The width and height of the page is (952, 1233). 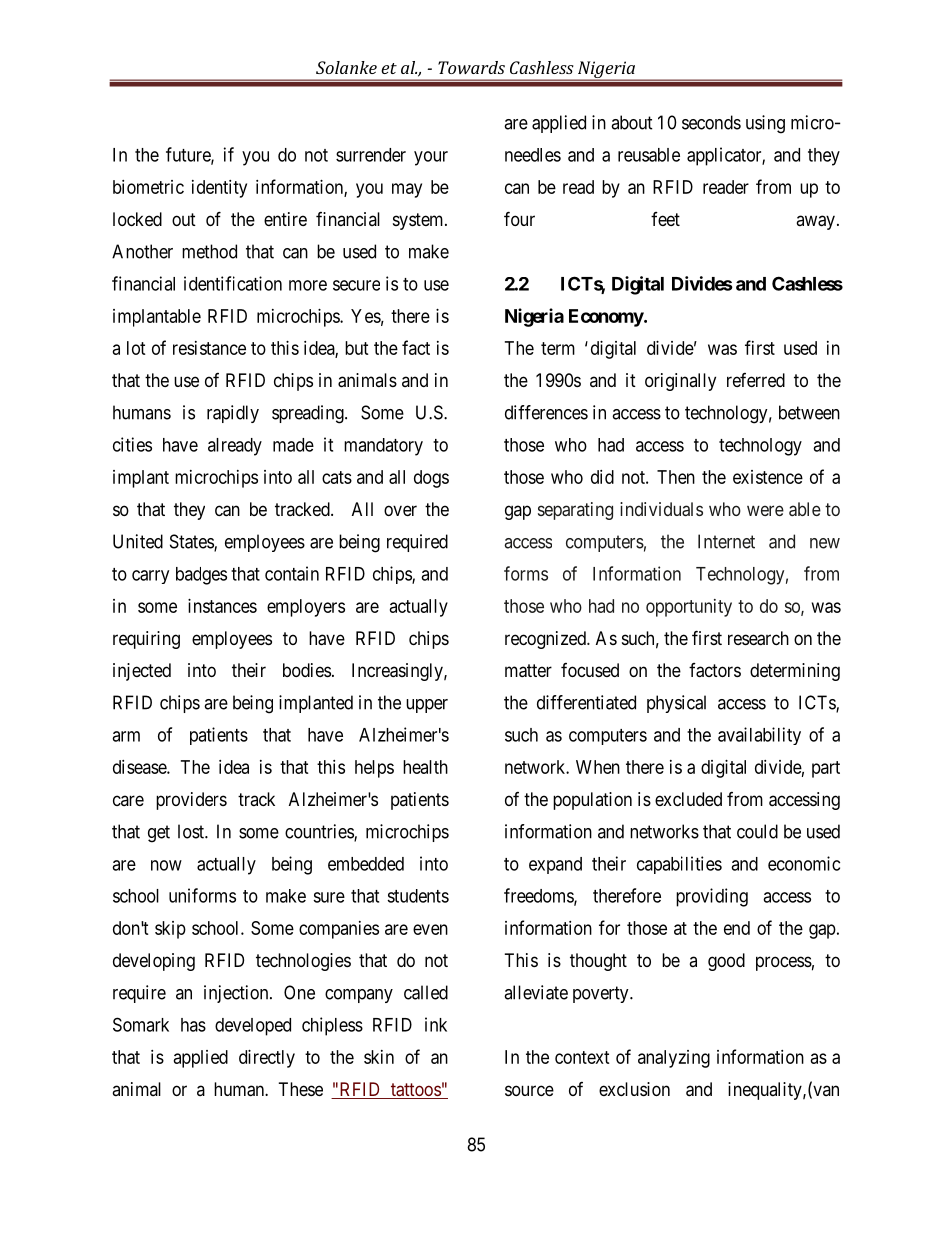 What do you see at coordinates (471, 67) in the page?
I see `Towards` at bounding box center [471, 67].
